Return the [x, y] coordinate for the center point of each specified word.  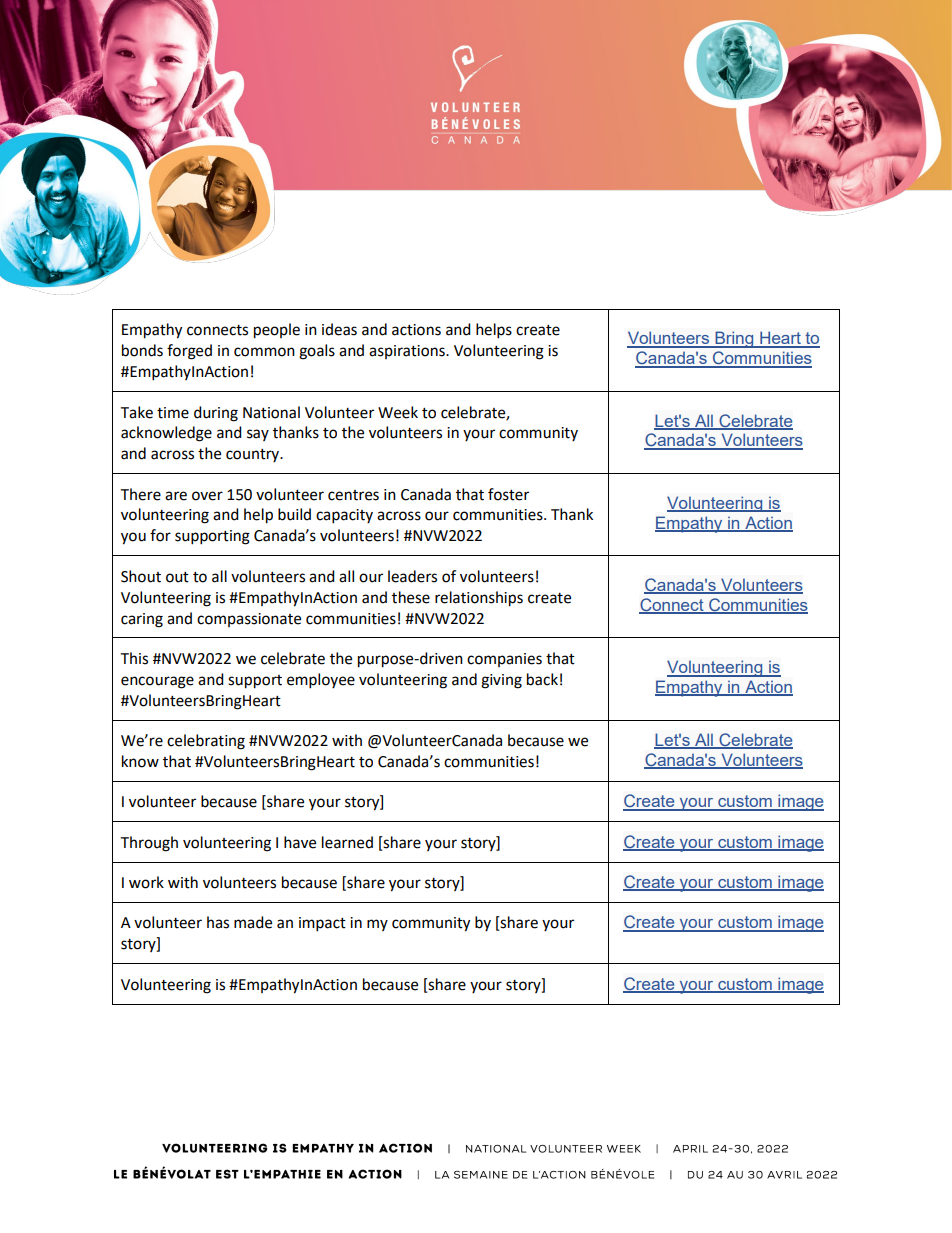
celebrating [206, 742]
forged [189, 352]
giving [501, 681]
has [218, 922]
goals [317, 352]
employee [321, 681]
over [207, 496]
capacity [344, 516]
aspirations [408, 352]
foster [508, 494]
